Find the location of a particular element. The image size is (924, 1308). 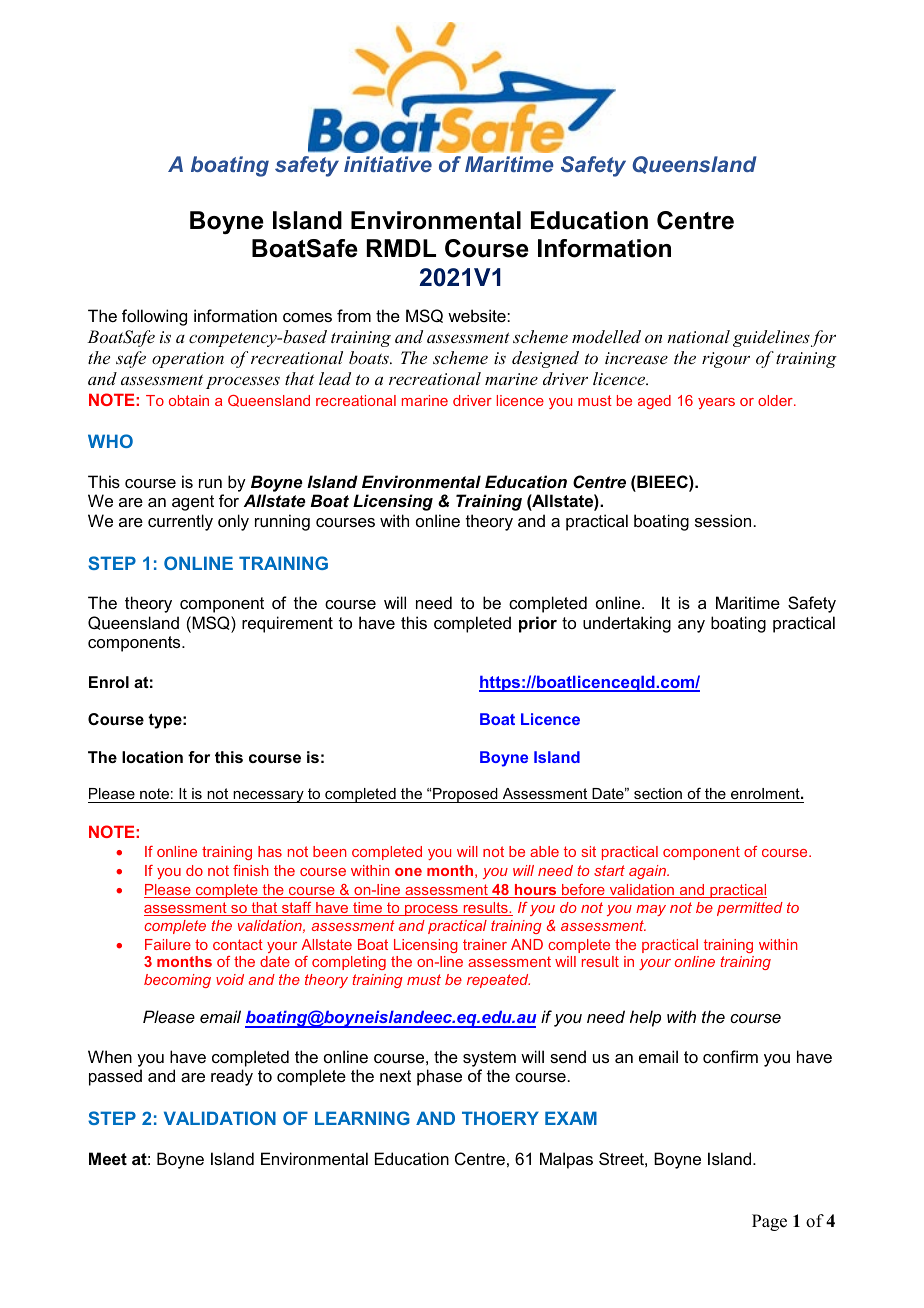

prior is located at coordinates (538, 624).
